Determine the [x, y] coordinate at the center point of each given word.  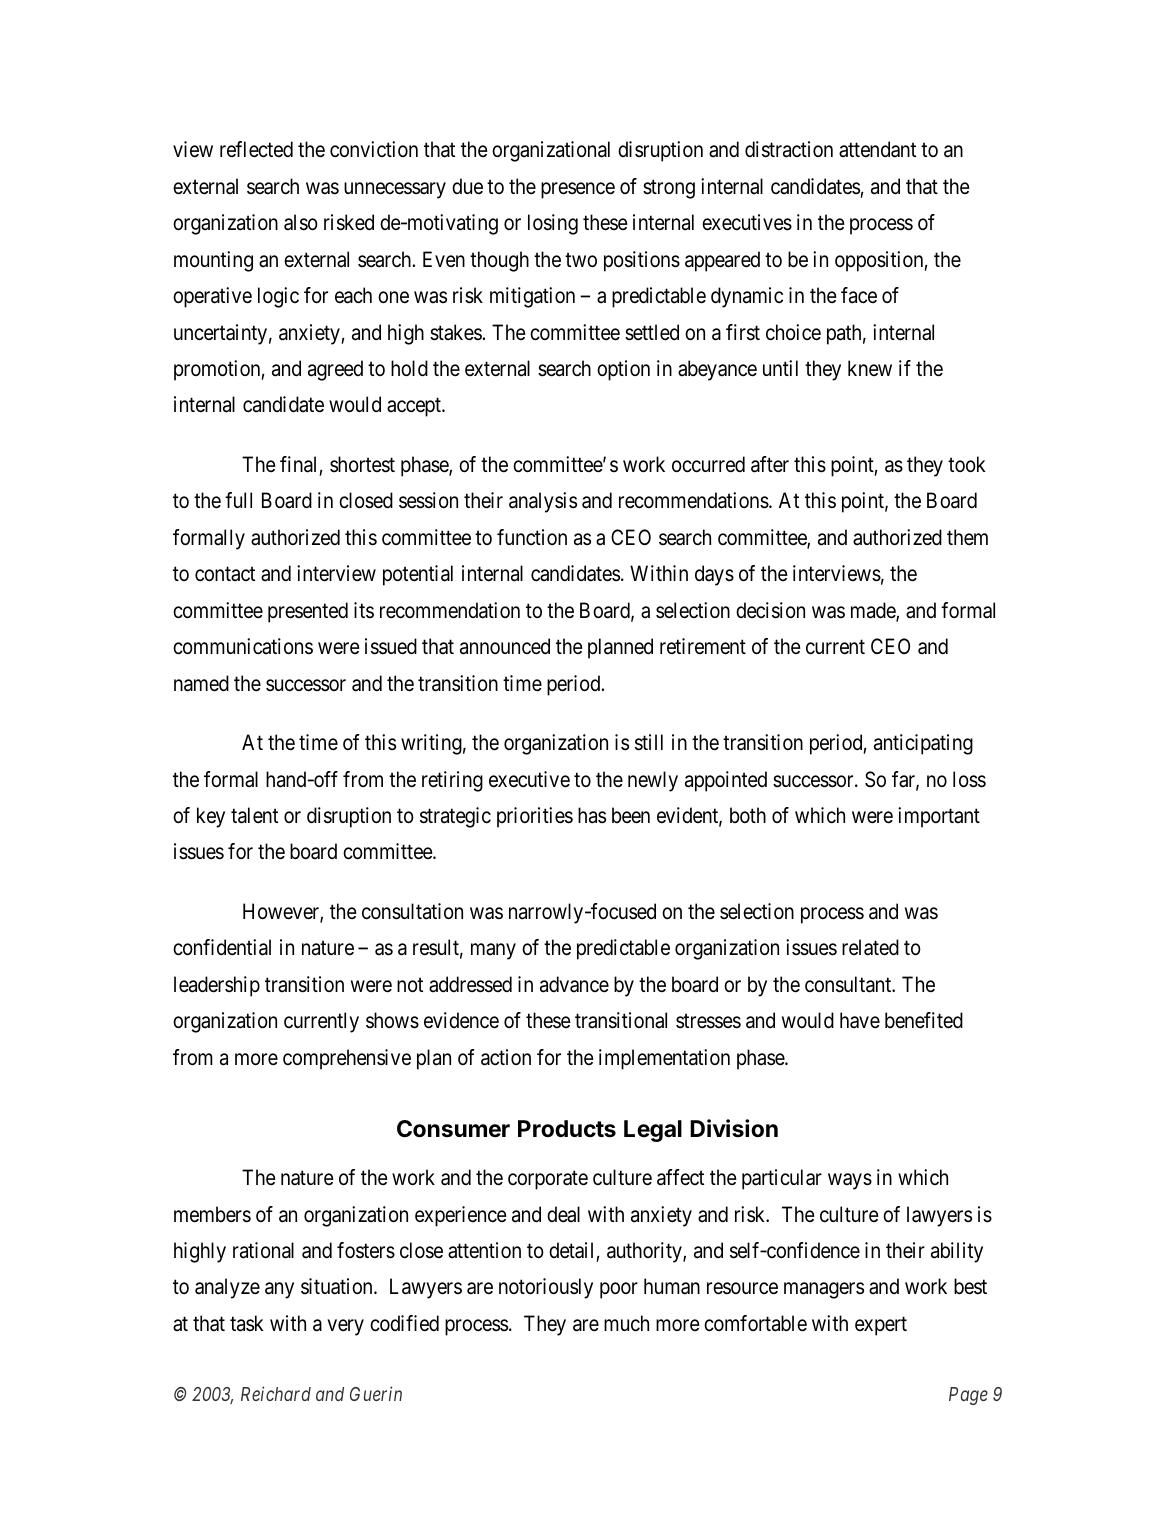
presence [578, 190]
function [532, 537]
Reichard [276, 1393]
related [870, 947]
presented [308, 612]
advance [574, 984]
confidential [222, 947]
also [301, 222]
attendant [877, 149]
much [626, 1323]
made [874, 611]
